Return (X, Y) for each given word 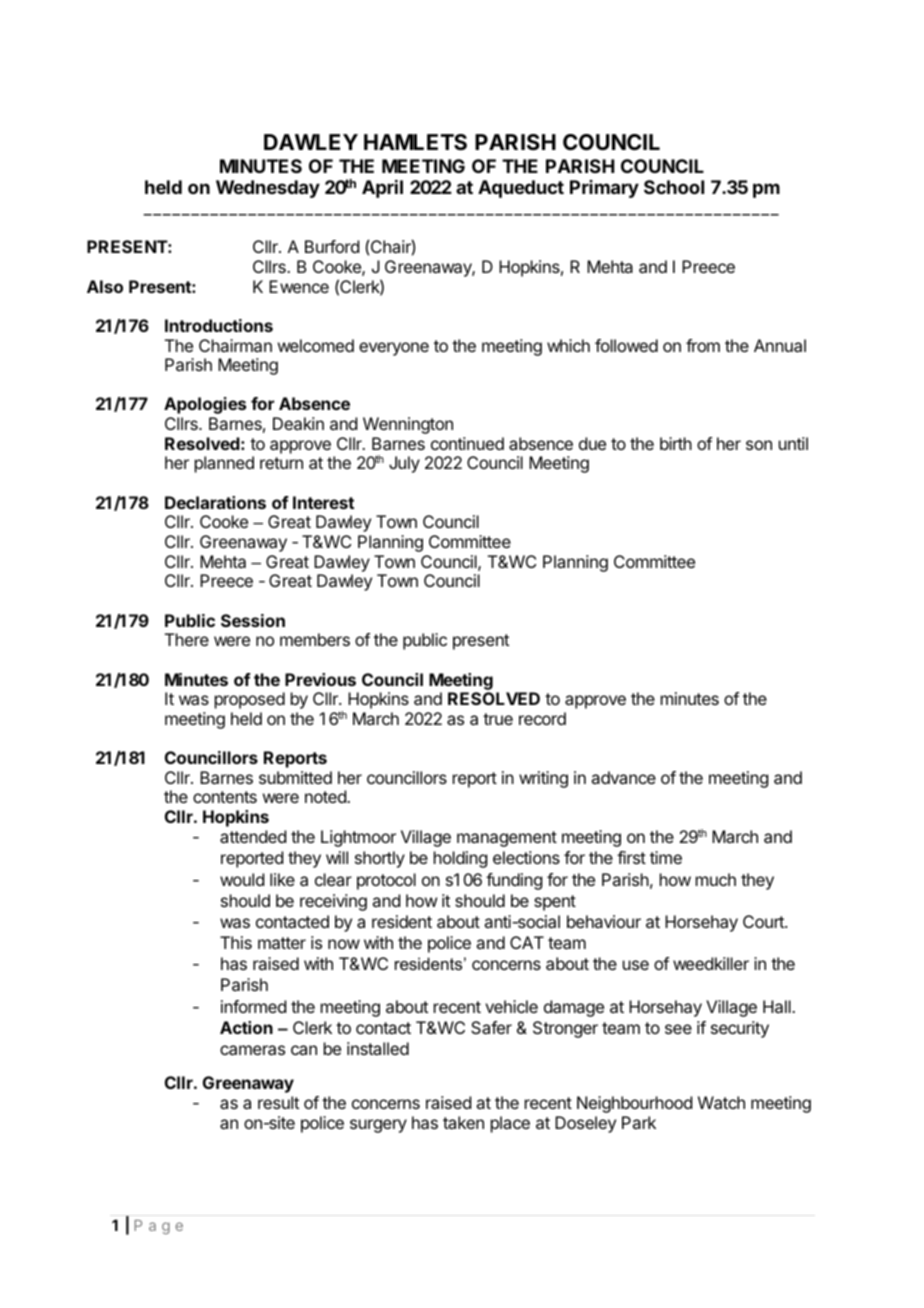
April (382, 189)
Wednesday (268, 189)
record (542, 718)
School (674, 187)
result (278, 1102)
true (498, 719)
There (187, 639)
